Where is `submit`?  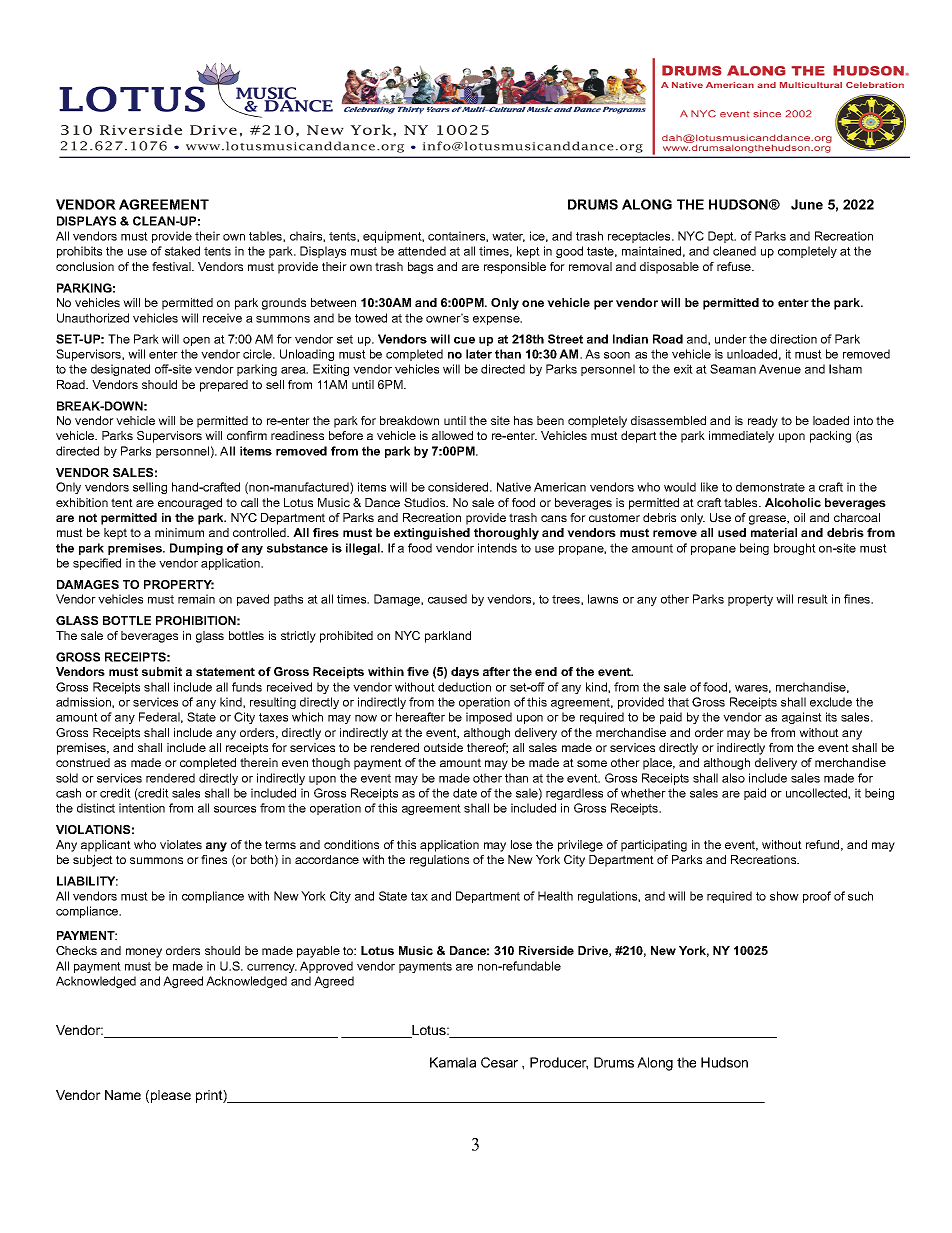
submit is located at coordinates (162, 671).
